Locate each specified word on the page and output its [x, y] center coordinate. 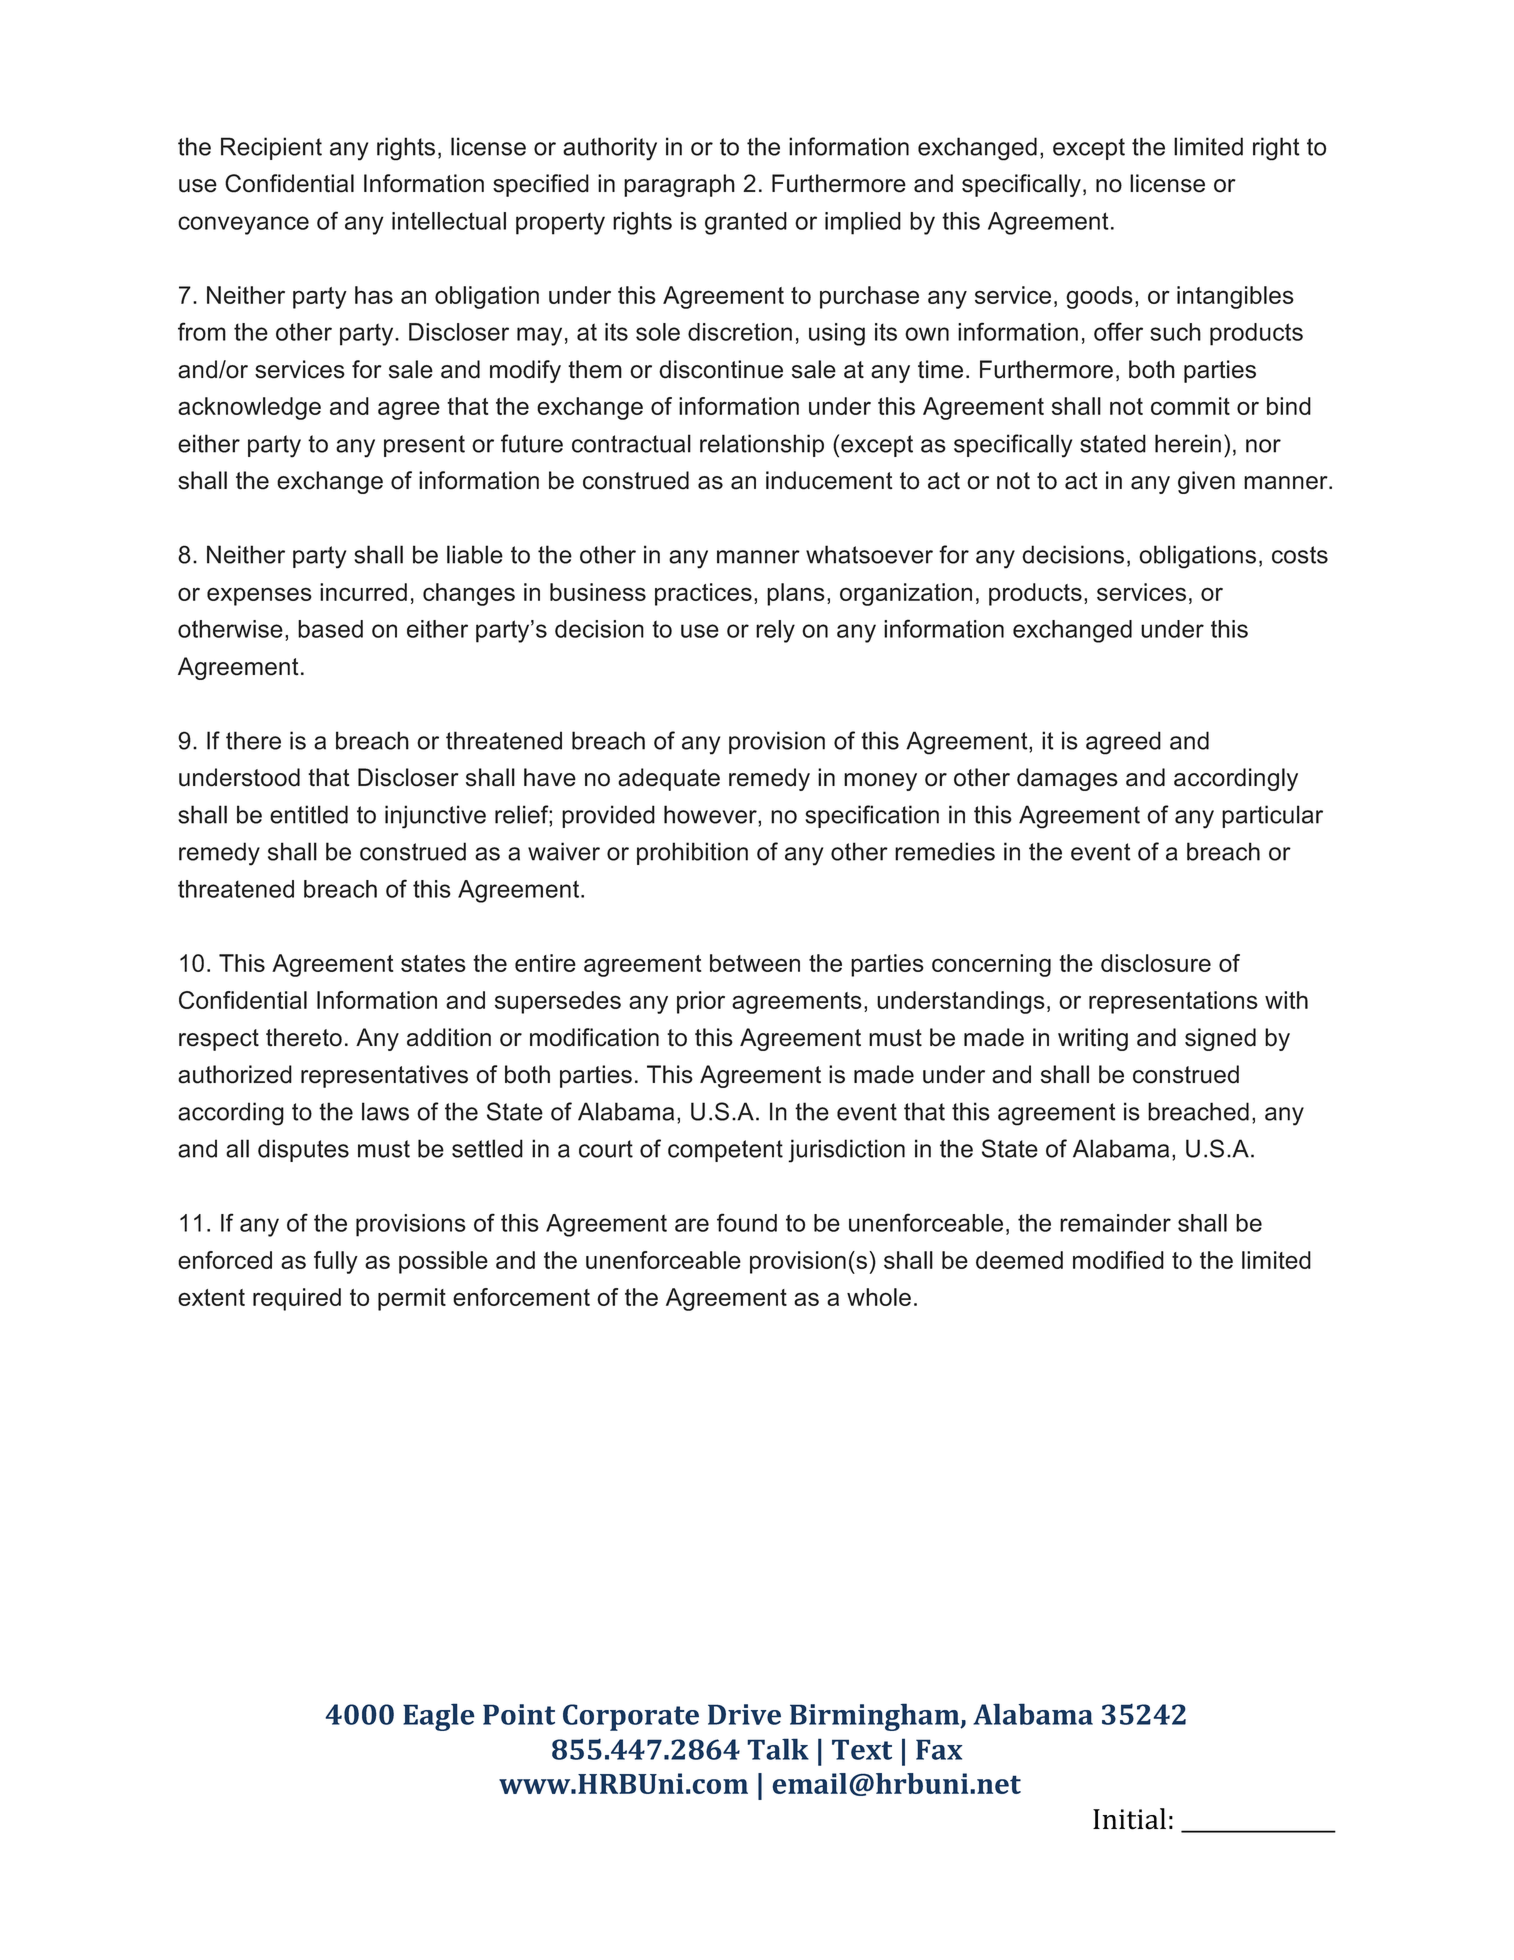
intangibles [1235, 297]
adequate [669, 779]
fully [336, 1262]
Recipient [271, 148]
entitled [309, 814]
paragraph [679, 185]
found [747, 1222]
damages [1067, 779]
